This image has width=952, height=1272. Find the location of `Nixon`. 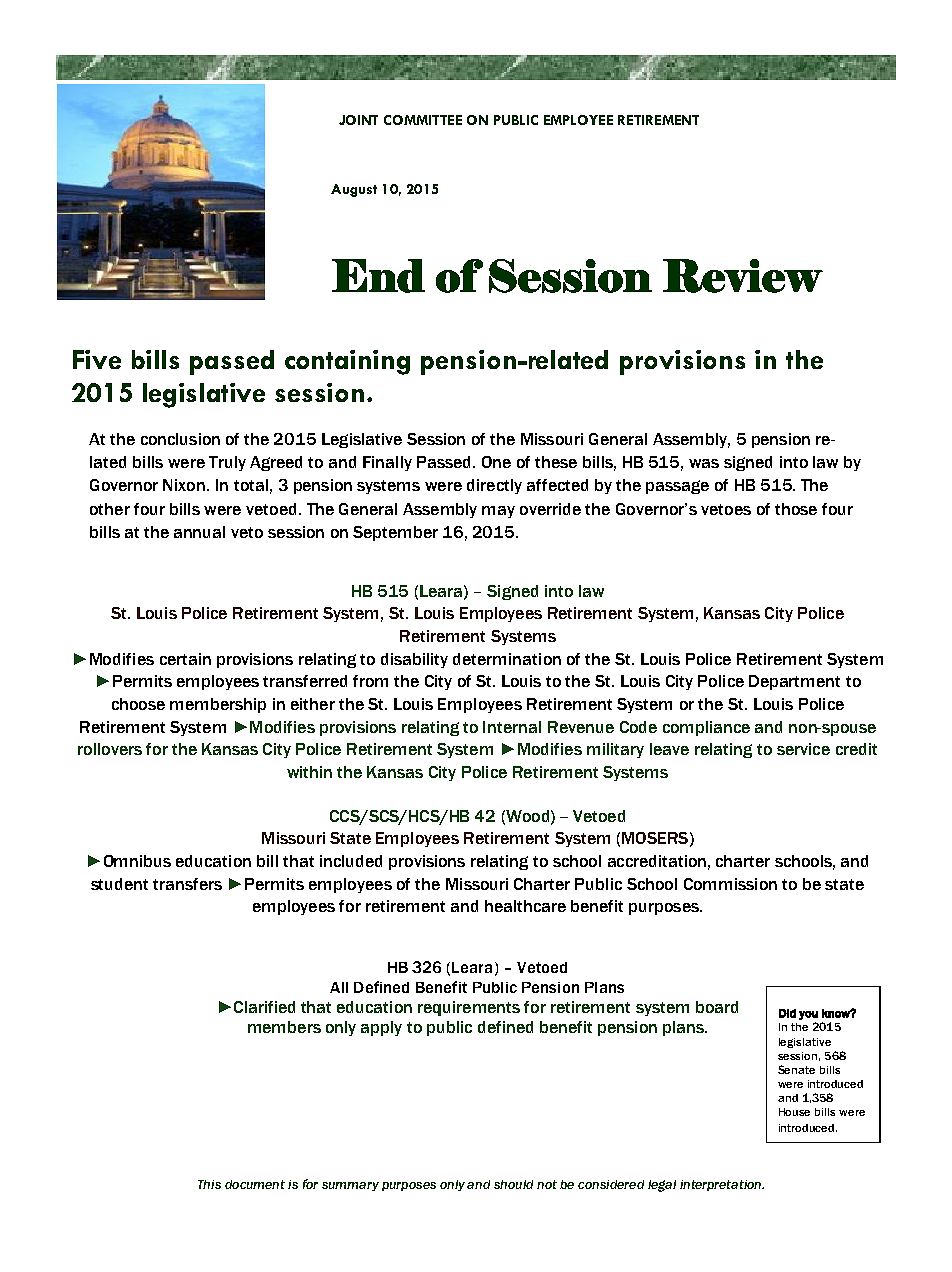

Nixon is located at coordinates (184, 485).
